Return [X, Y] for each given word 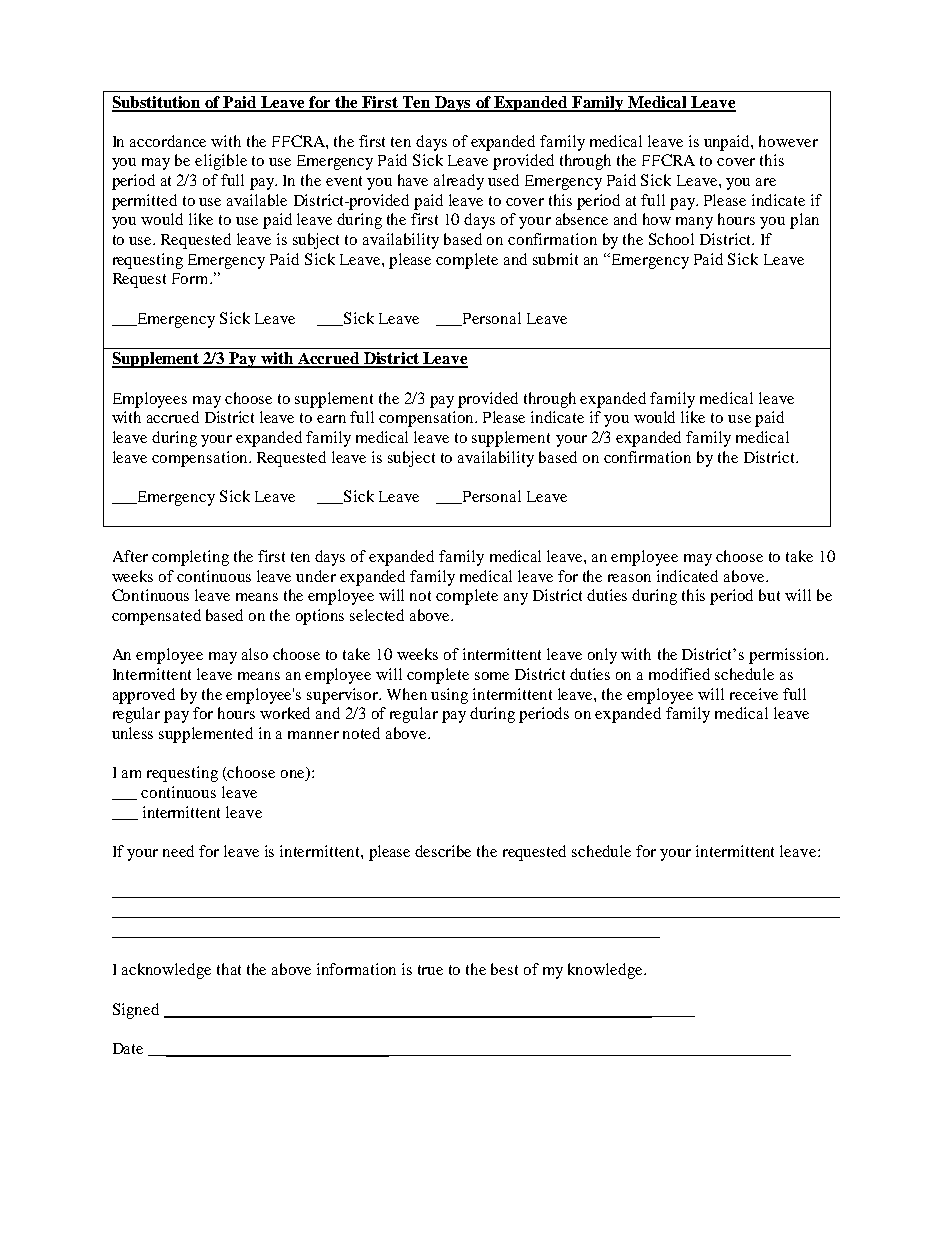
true [430, 970]
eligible [221, 162]
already [459, 182]
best [504, 969]
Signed [136, 1011]
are [766, 182]
